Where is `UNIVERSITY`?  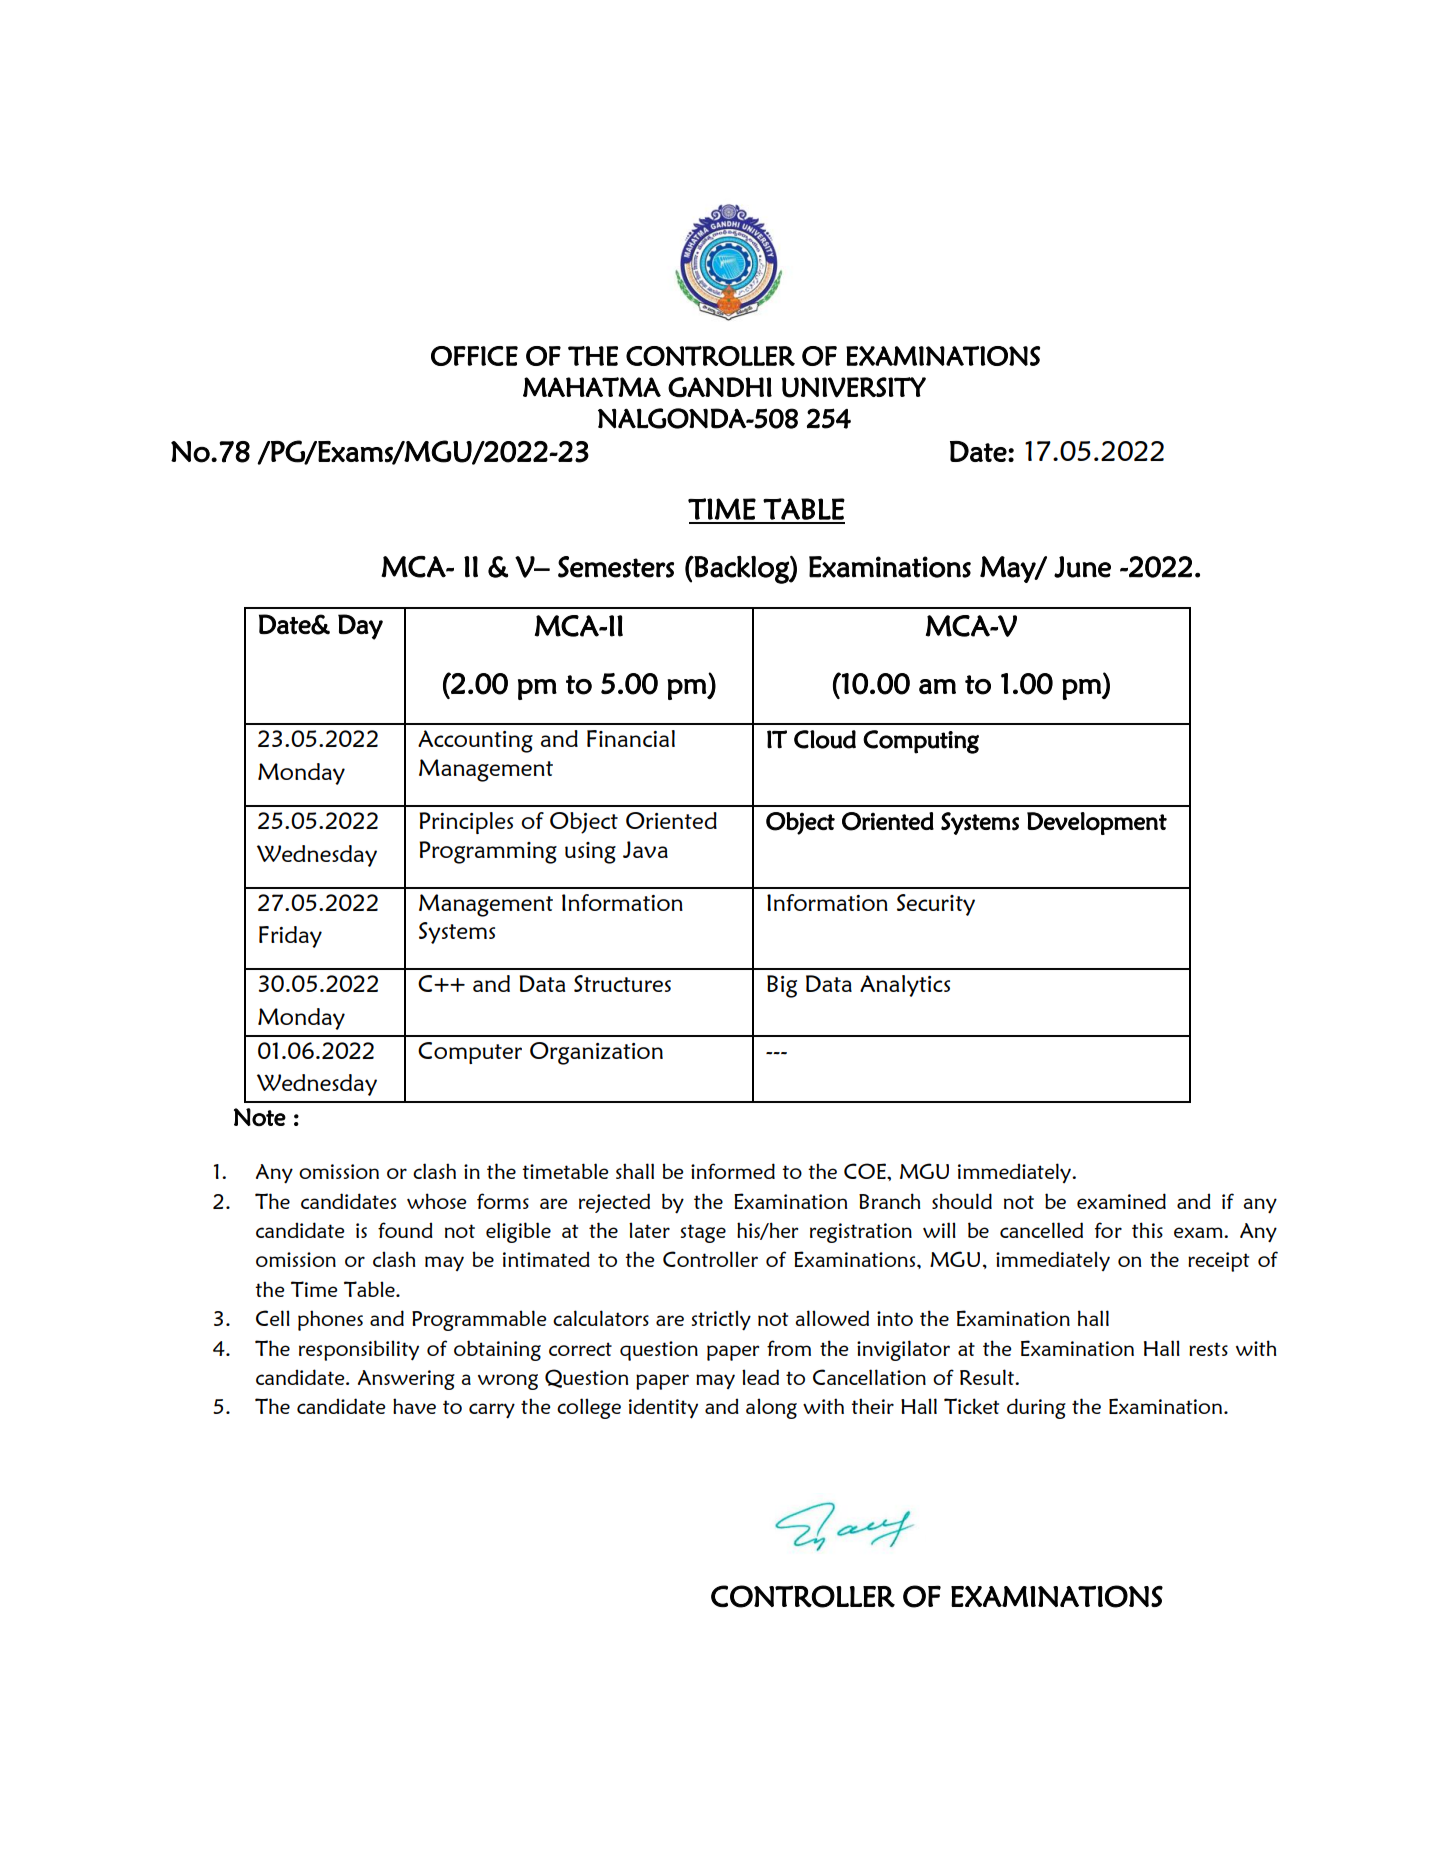
UNIVERSITY is located at coordinates (854, 387).
